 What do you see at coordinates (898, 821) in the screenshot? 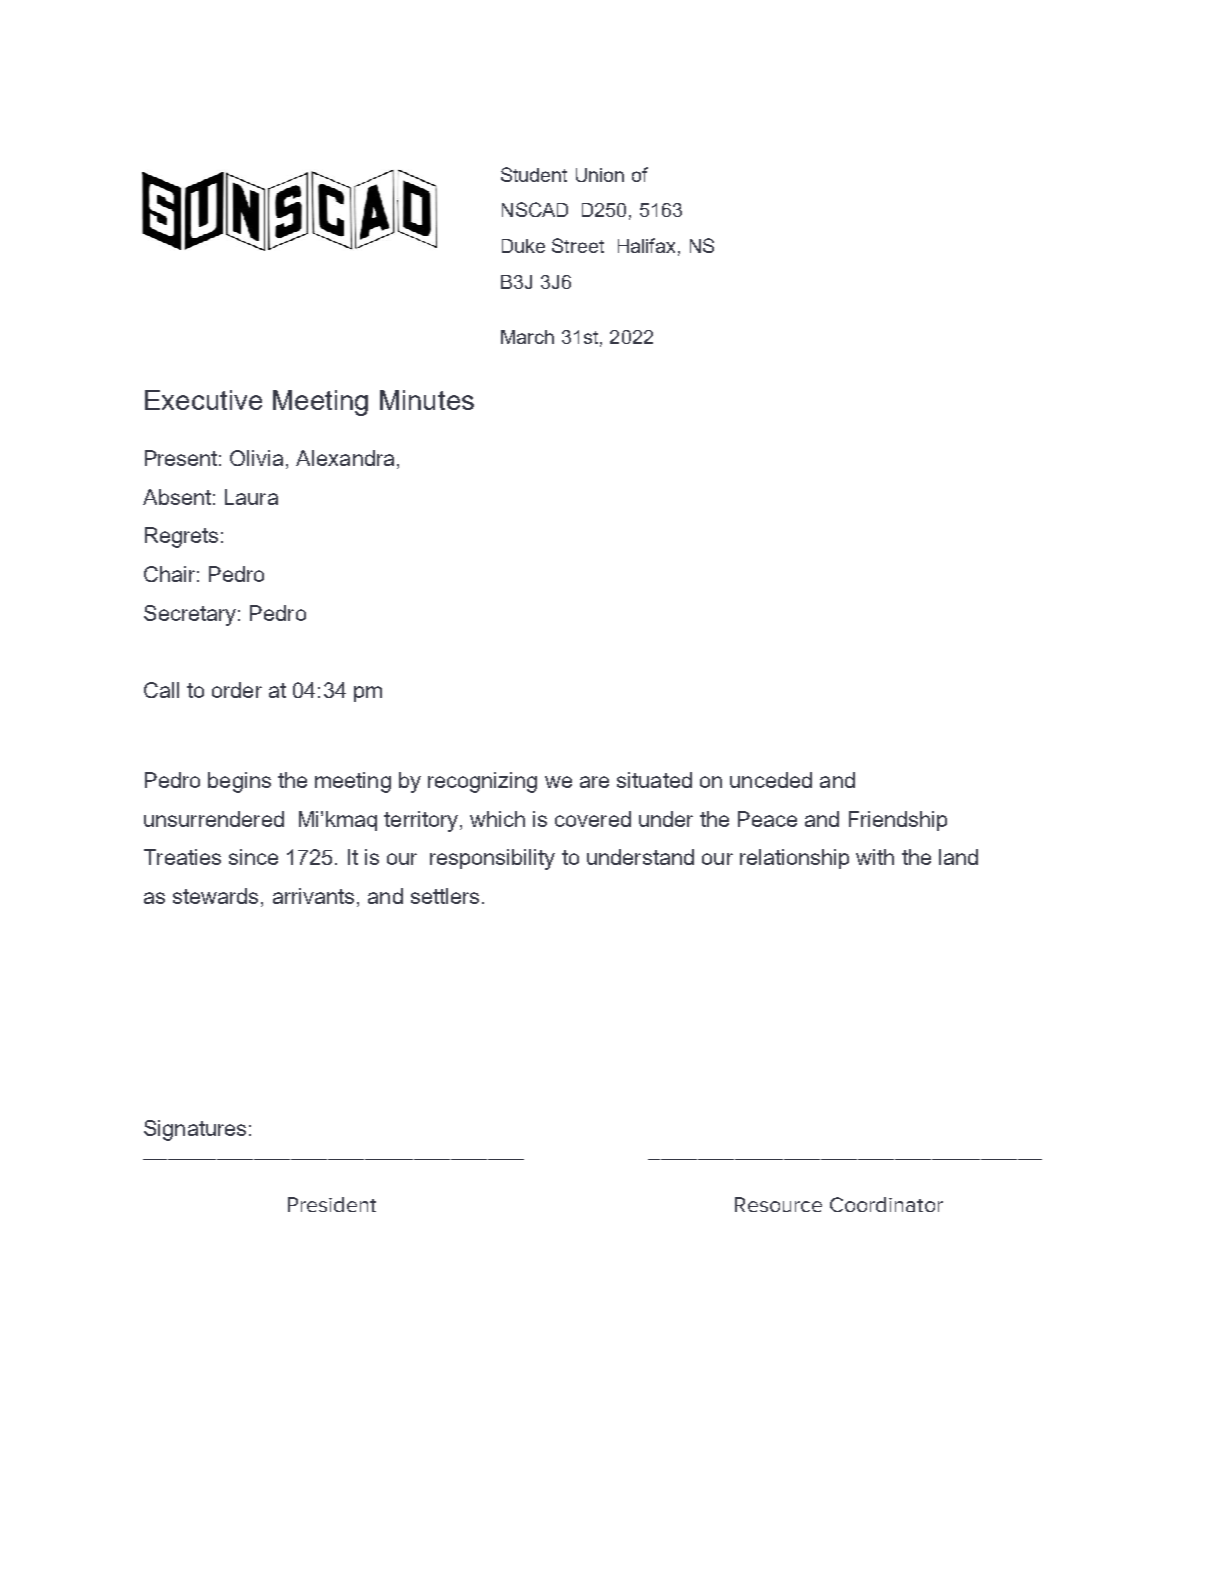
I see `Friendship` at bounding box center [898, 821].
